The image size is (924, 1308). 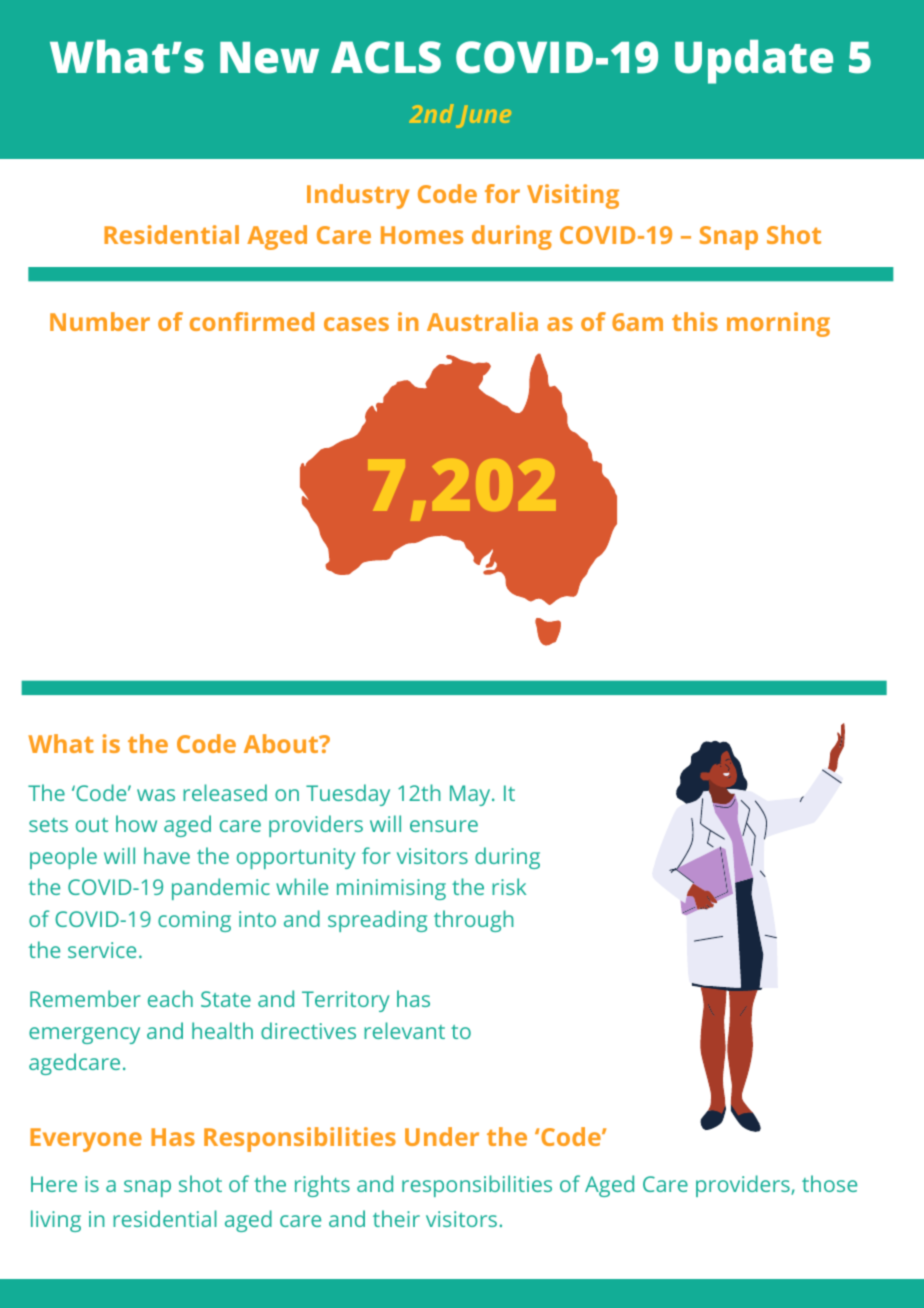 I want to click on June, so click(x=483, y=117).
